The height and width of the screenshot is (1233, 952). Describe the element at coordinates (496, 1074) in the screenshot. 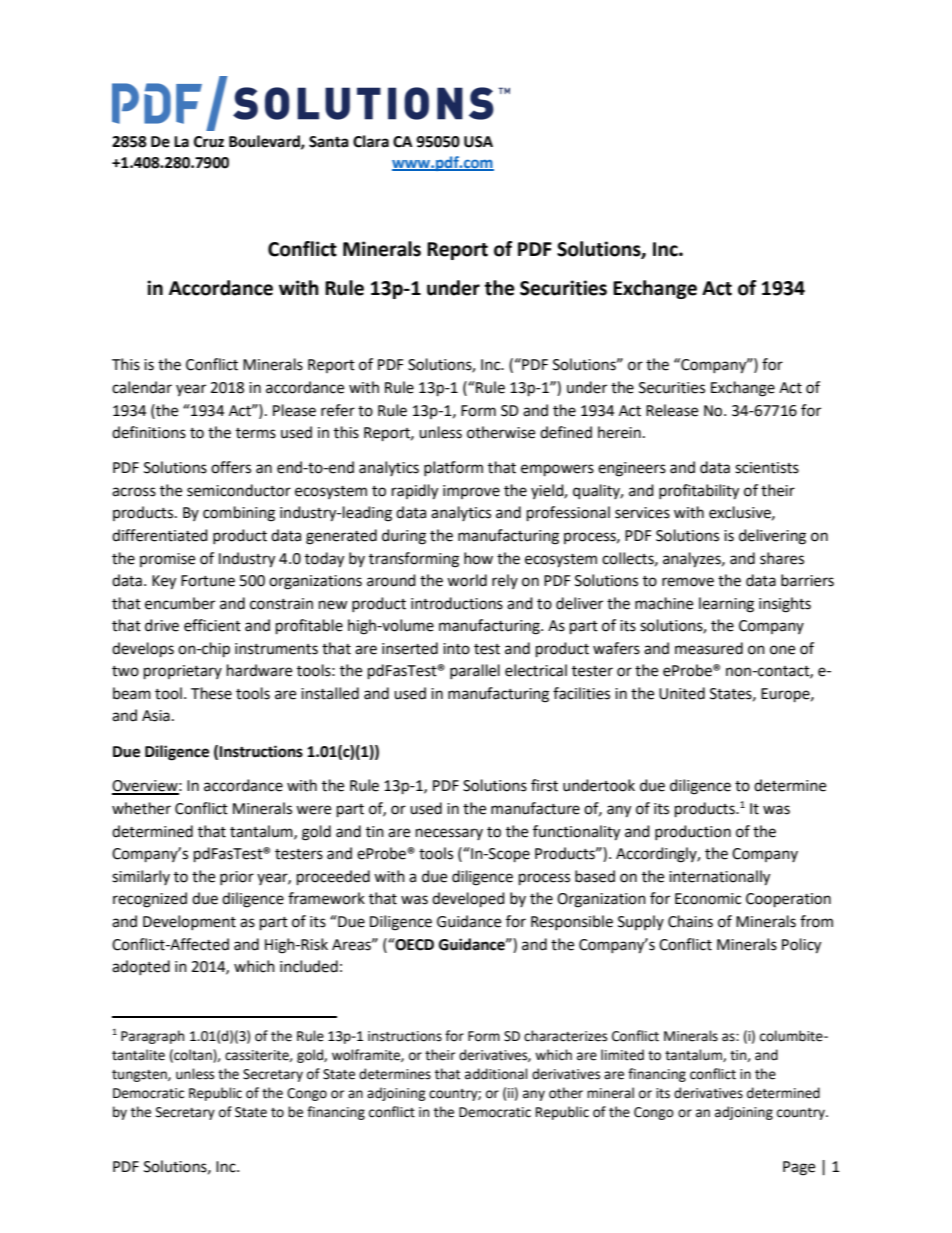

I see `additional` at that location.
